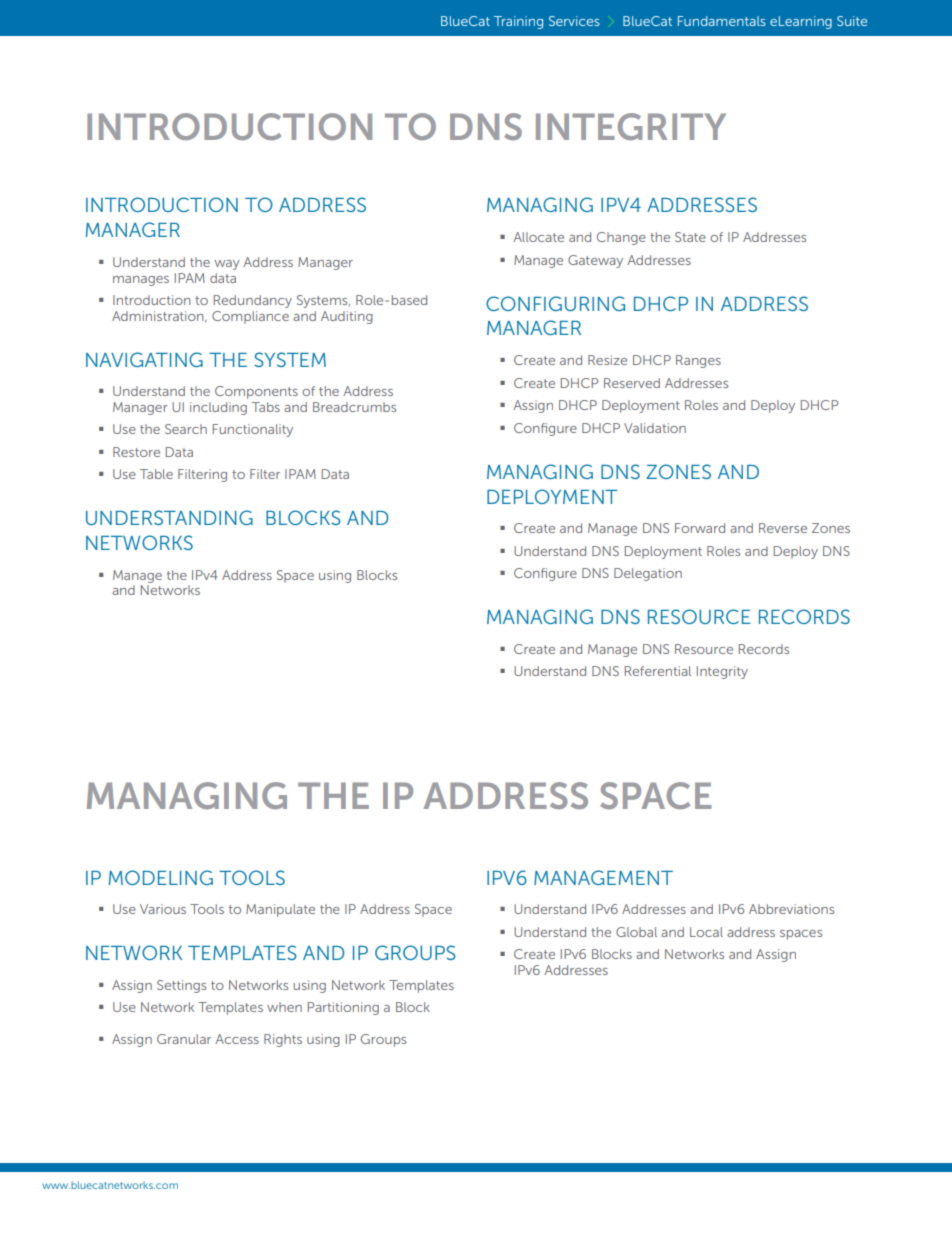  Describe the element at coordinates (256, 392) in the page. I see `Components` at that location.
